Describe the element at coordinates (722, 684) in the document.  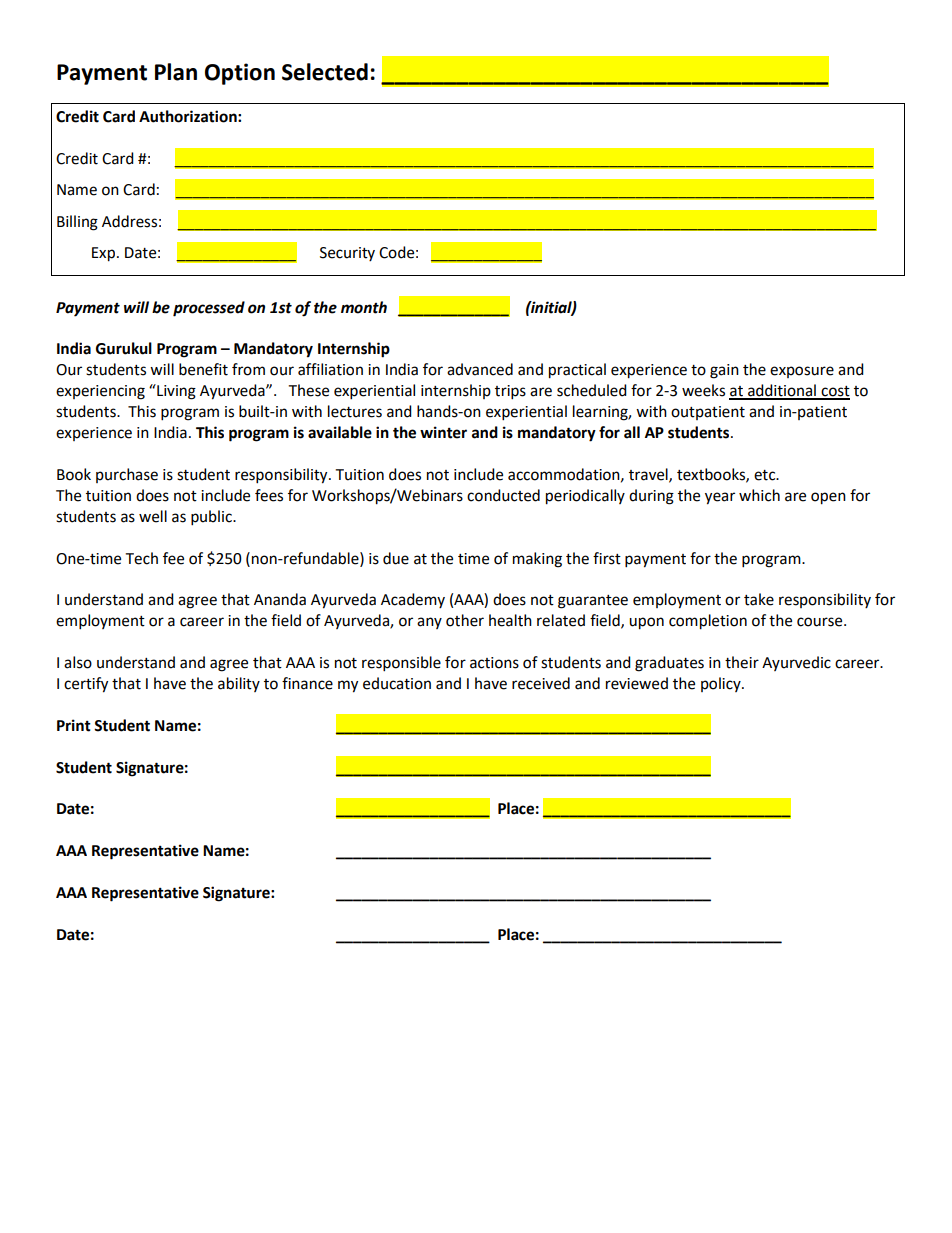
I see `policy` at that location.
